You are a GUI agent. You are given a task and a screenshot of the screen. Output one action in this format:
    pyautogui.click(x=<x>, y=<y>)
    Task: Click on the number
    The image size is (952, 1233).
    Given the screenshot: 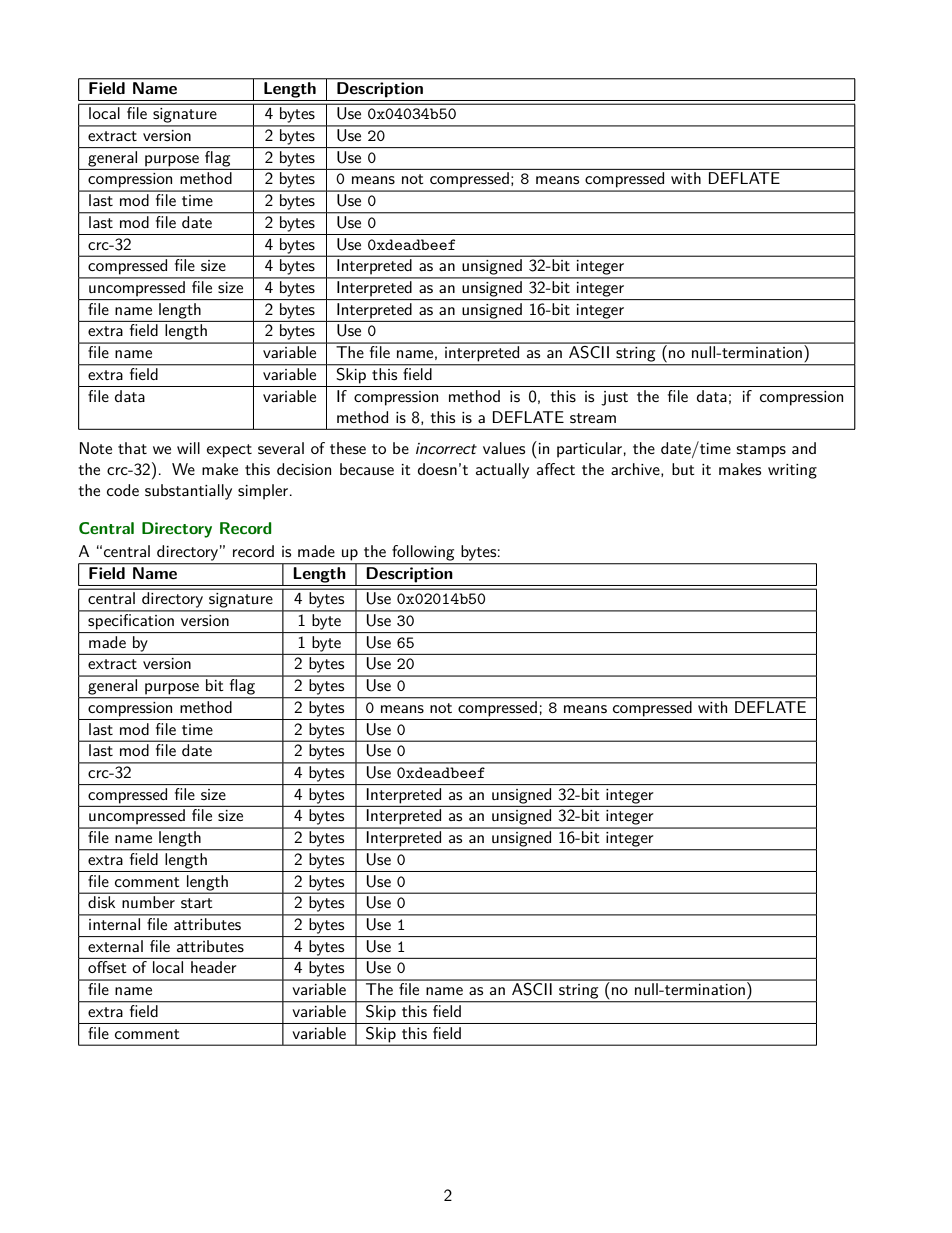 What is the action you would take?
    pyautogui.click(x=149, y=902)
